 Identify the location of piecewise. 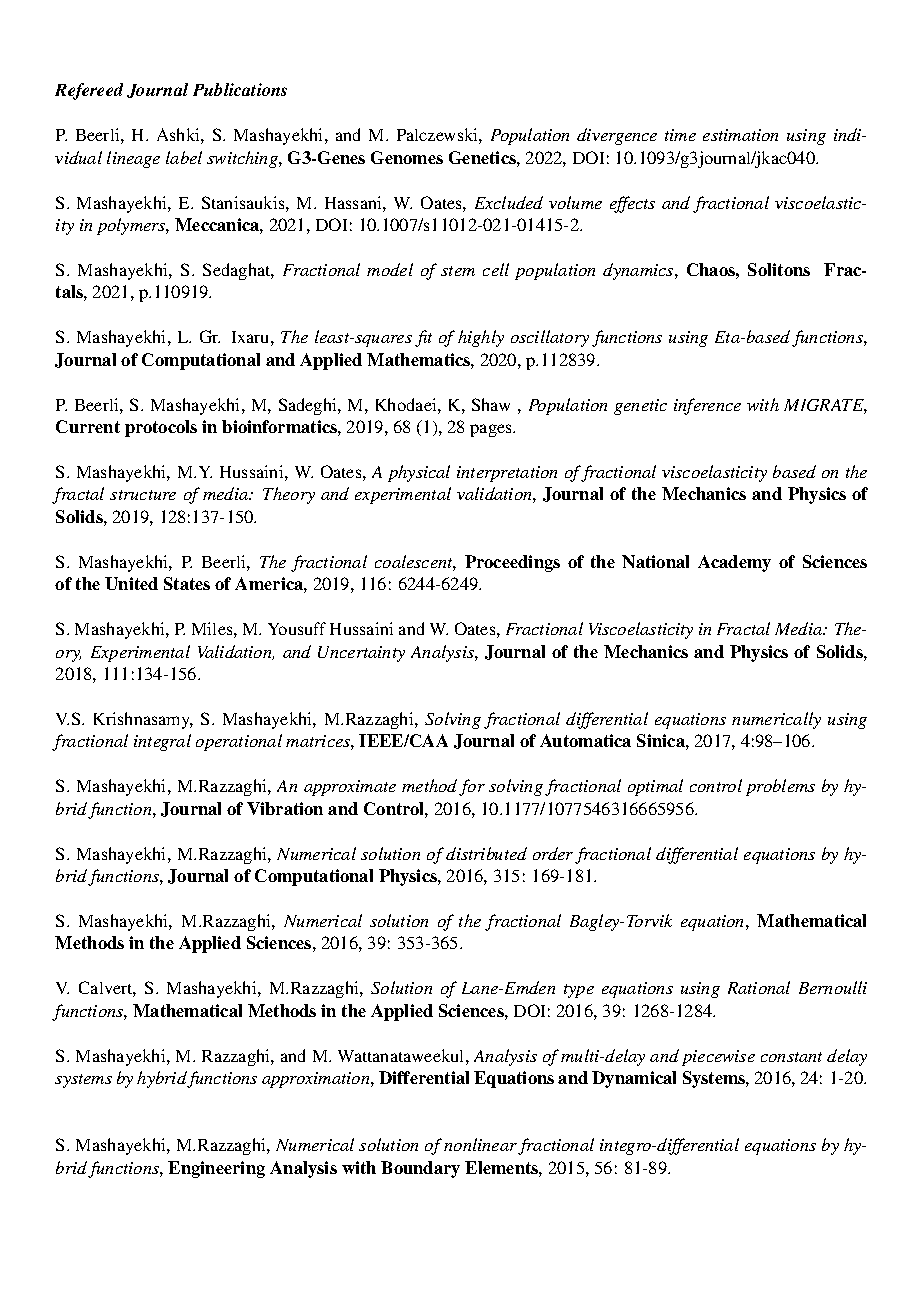
(718, 1058).
